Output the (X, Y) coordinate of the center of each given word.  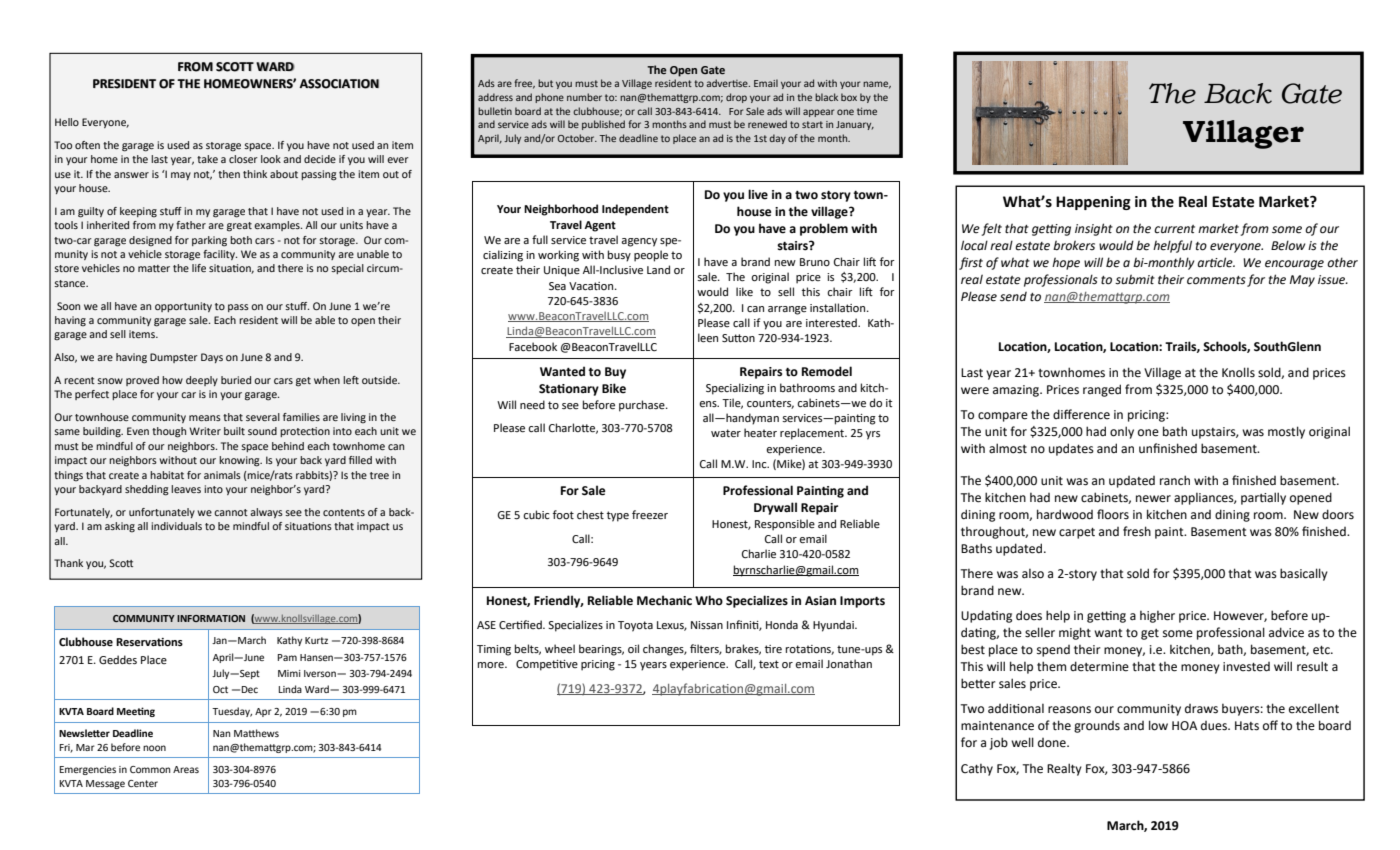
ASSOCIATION (339, 84)
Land (658, 269)
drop (736, 98)
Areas (186, 769)
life (199, 268)
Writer (205, 431)
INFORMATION (211, 618)
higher (1157, 617)
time (867, 111)
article (1216, 262)
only (1122, 432)
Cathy (977, 770)
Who (709, 600)
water (726, 433)
